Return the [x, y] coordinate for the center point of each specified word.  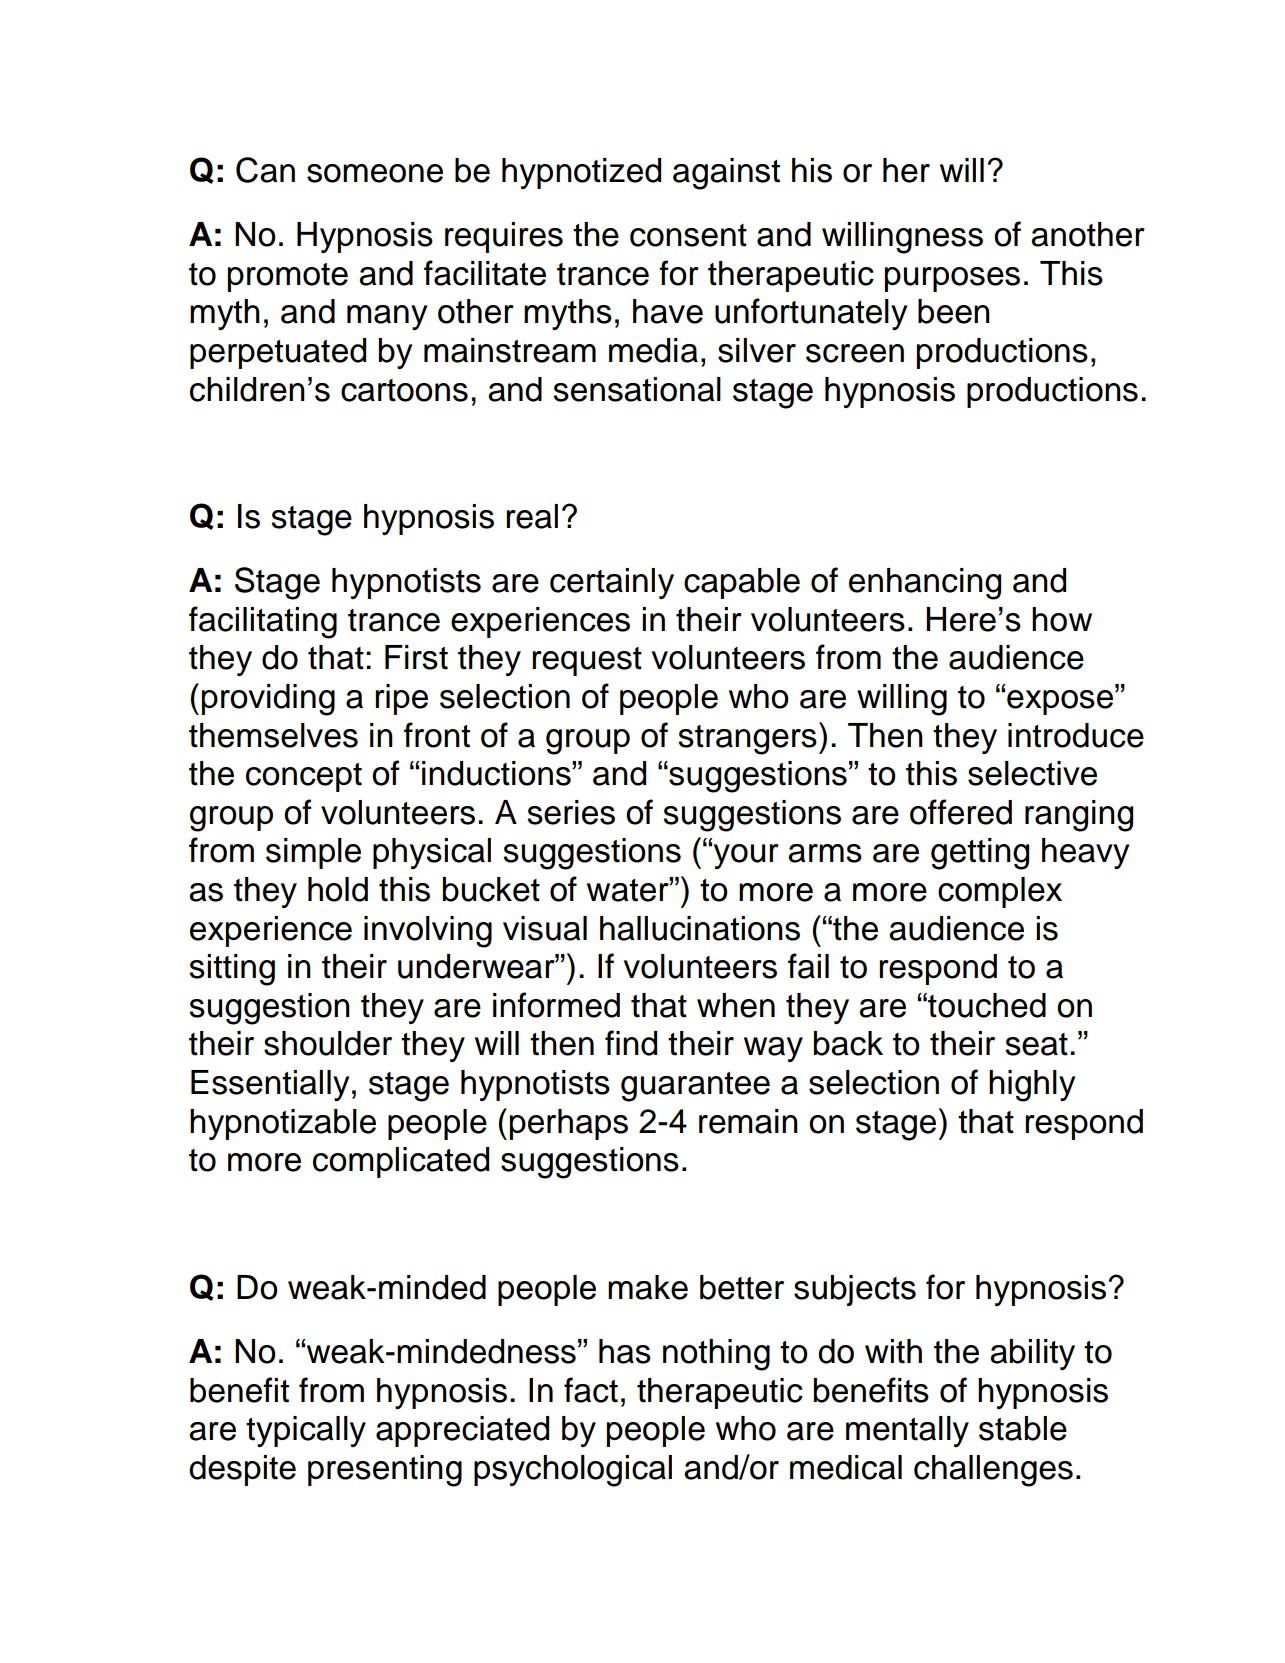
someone [375, 173]
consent [688, 235]
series [571, 812]
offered [961, 812]
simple [313, 853]
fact [591, 1390]
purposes [952, 279]
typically [306, 1431]
